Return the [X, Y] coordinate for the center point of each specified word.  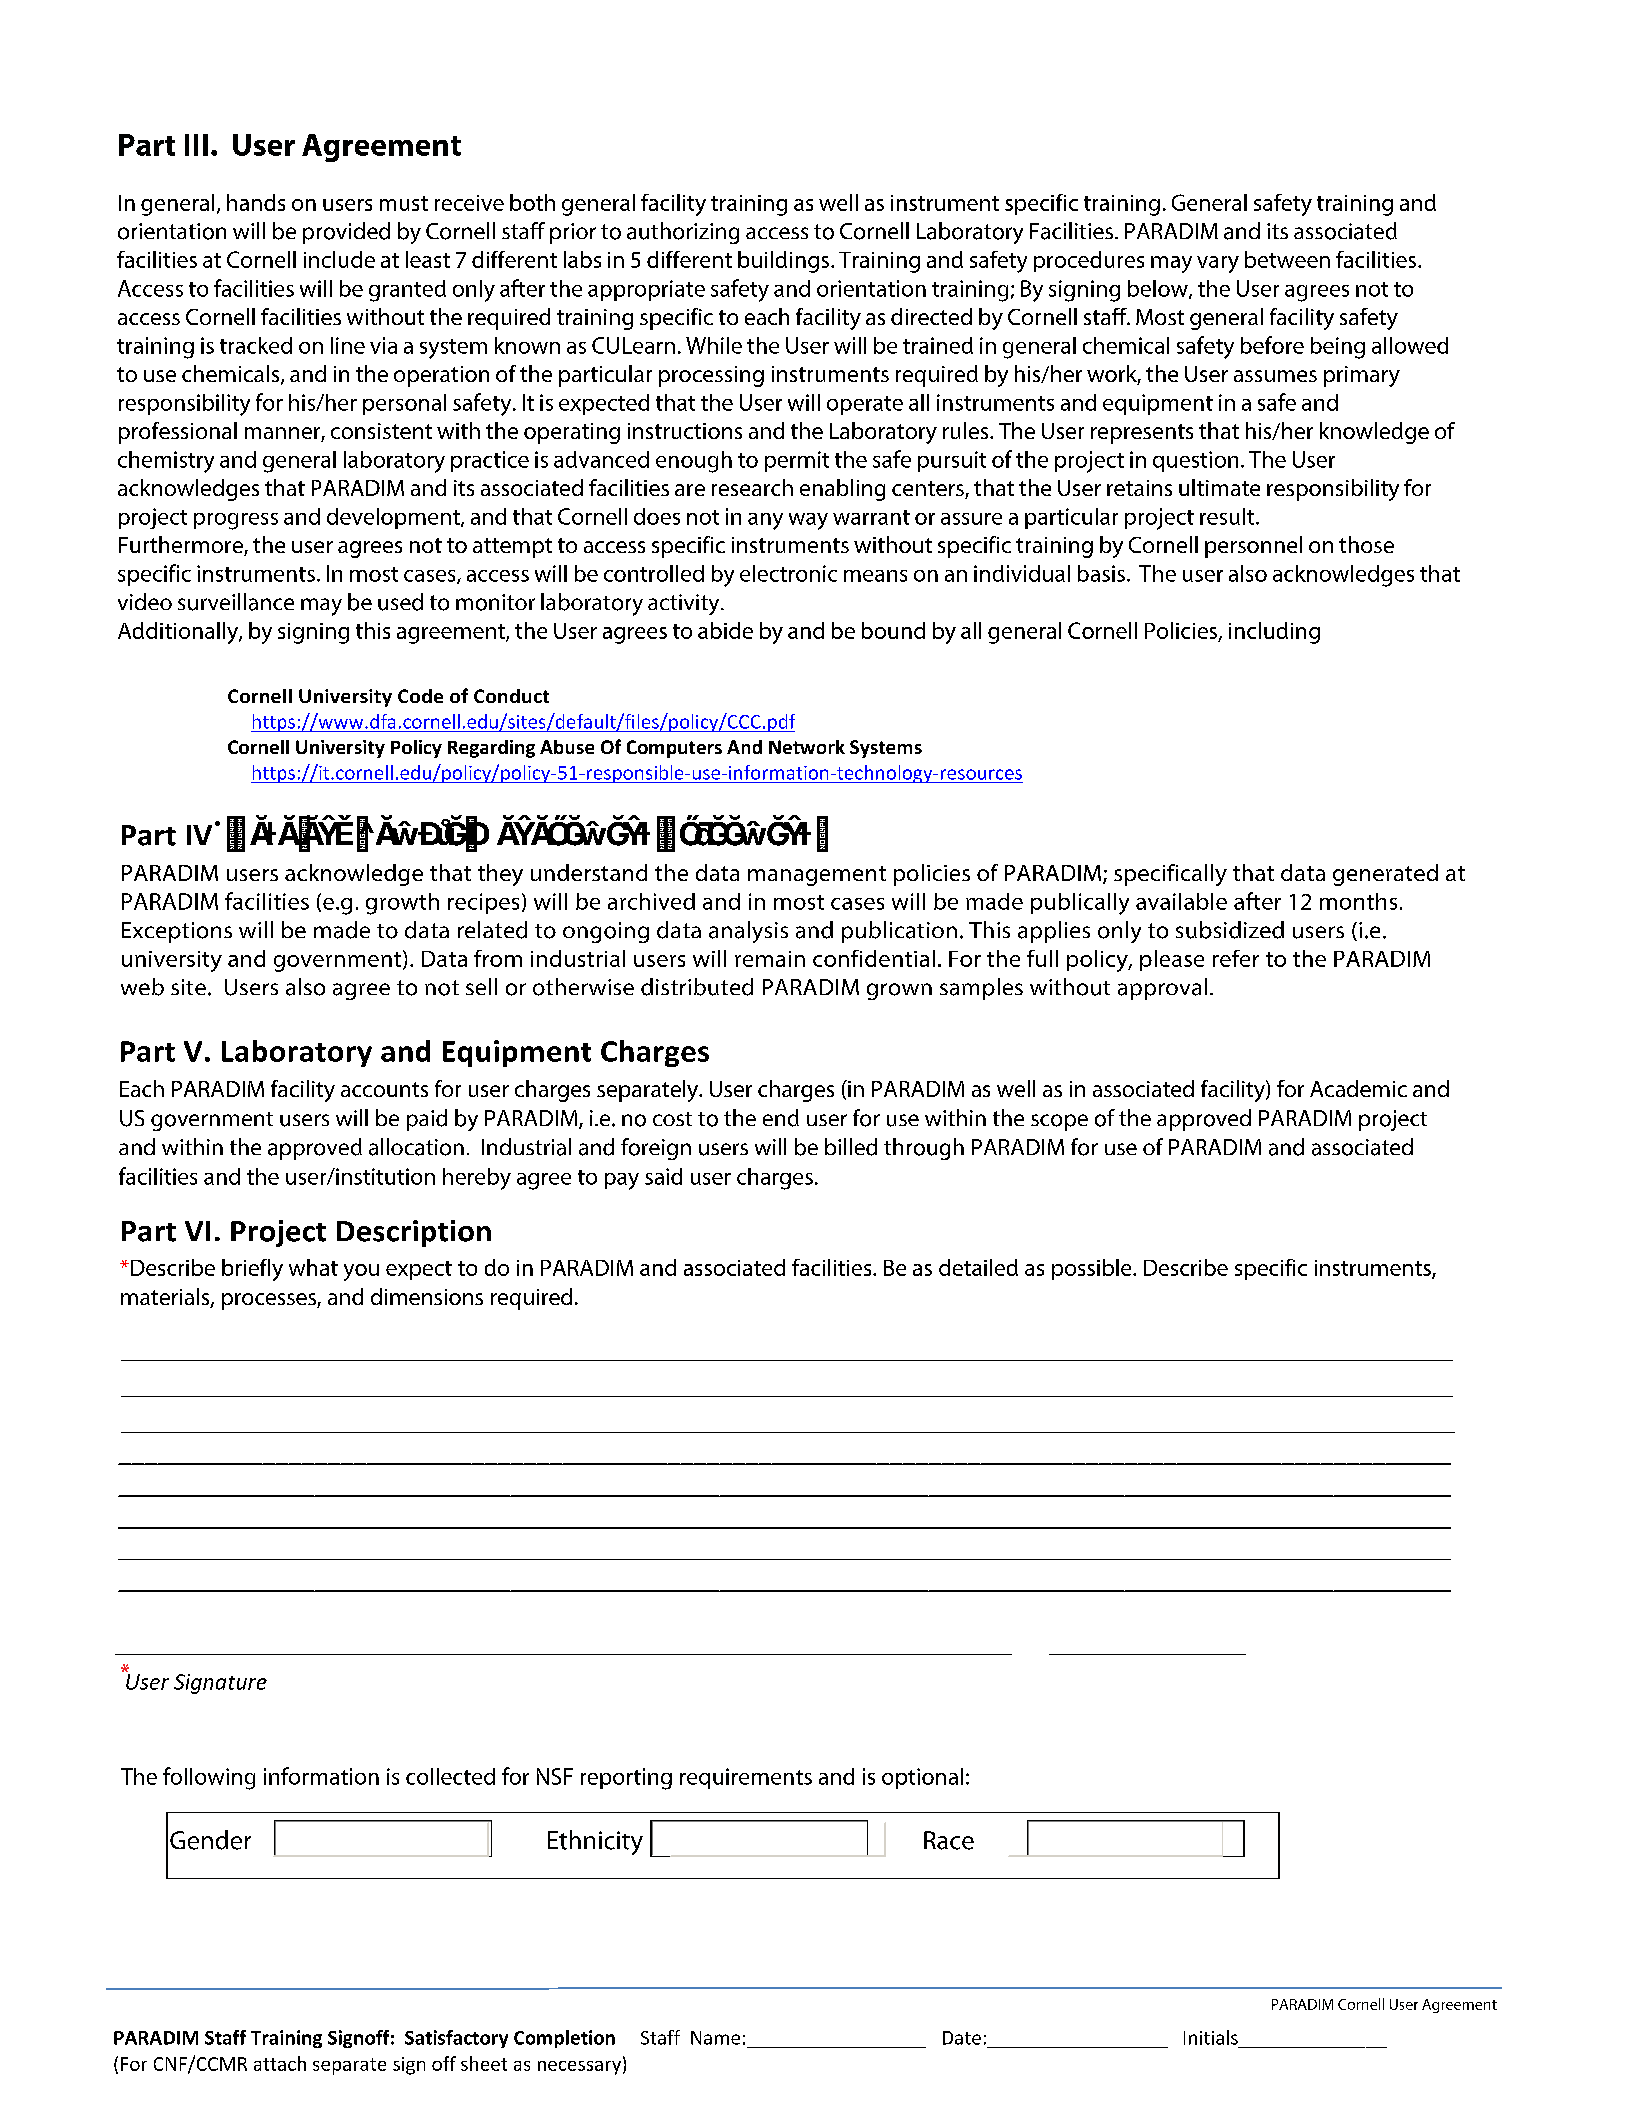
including [1274, 633]
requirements [746, 1778]
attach [280, 2063]
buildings [785, 262]
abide [725, 630]
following [209, 1778]
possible [1093, 1269]
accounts [384, 1089]
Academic [1358, 1088]
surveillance [236, 602]
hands [256, 202]
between [1287, 259]
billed [851, 1147]
